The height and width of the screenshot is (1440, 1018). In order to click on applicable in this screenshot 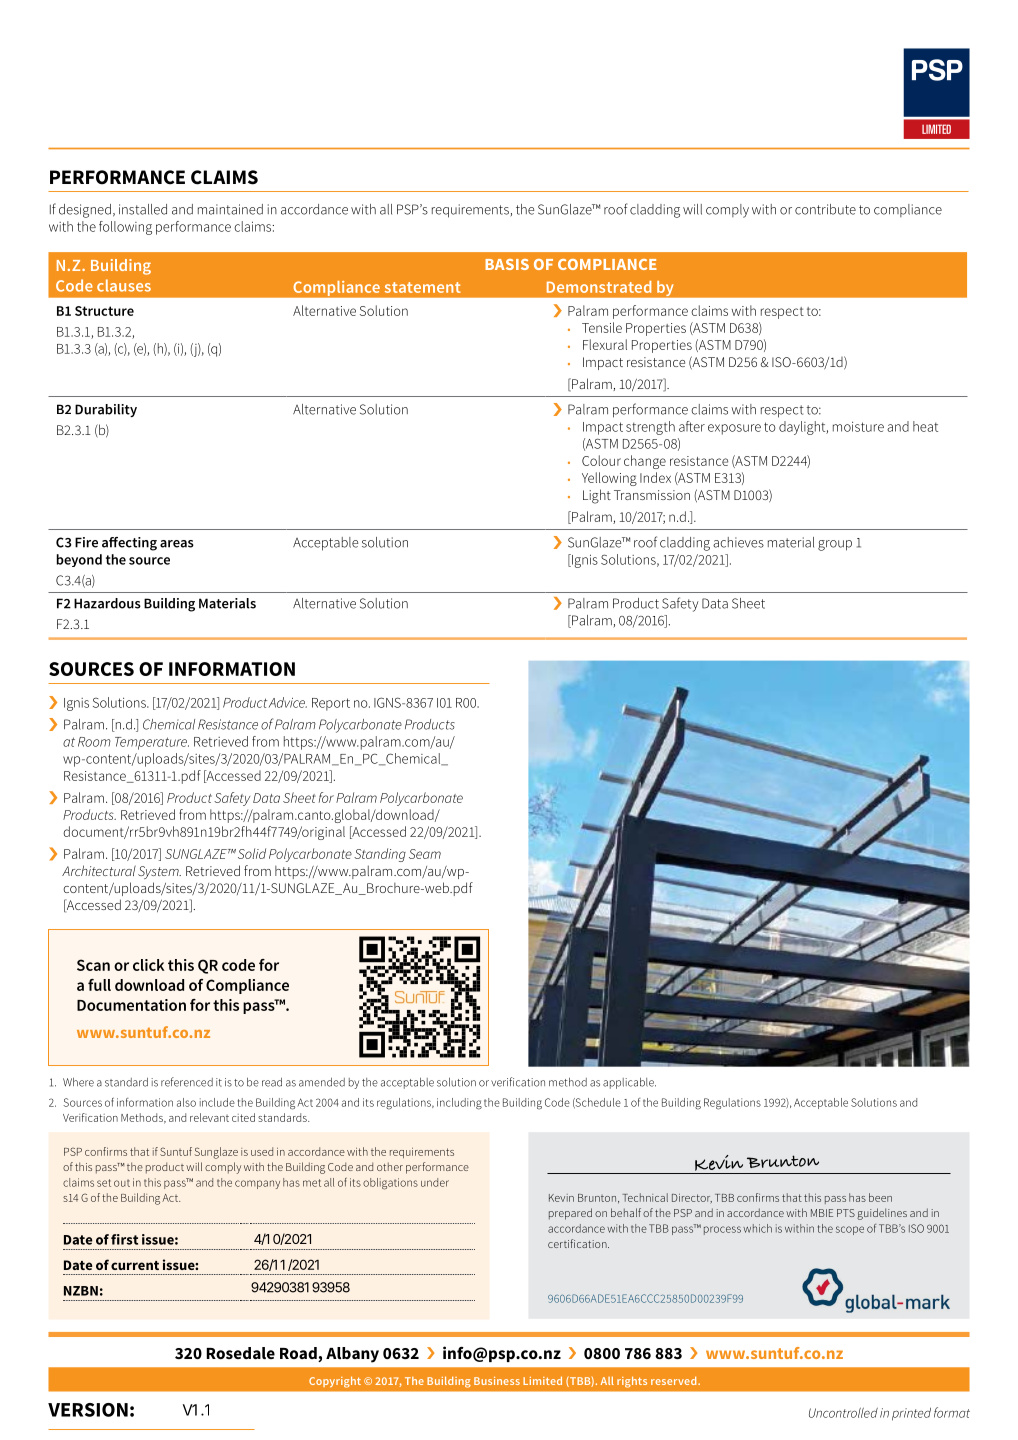, I will do `click(629, 1083)`.
